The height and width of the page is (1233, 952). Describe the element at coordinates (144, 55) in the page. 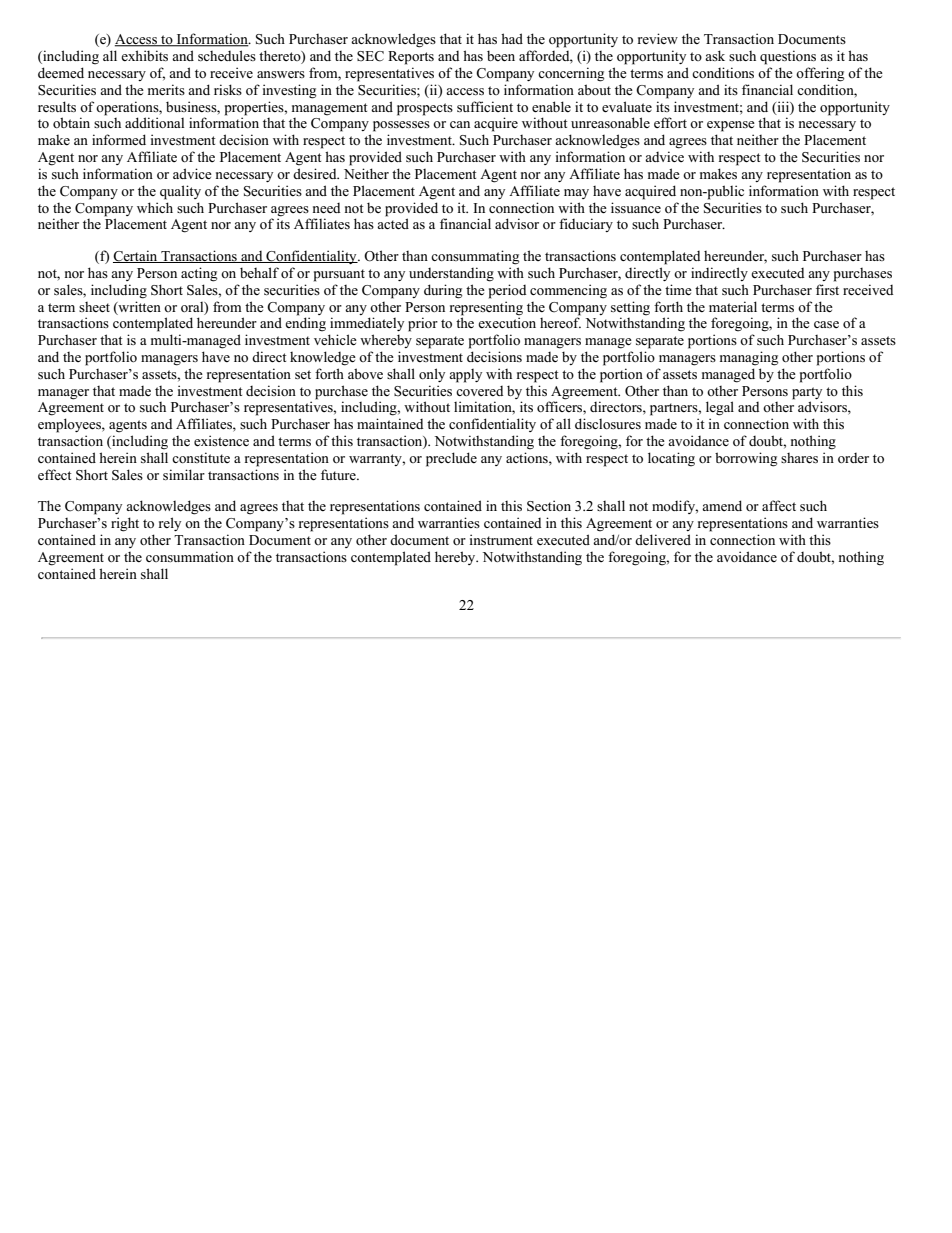

I see `exhibits` at that location.
